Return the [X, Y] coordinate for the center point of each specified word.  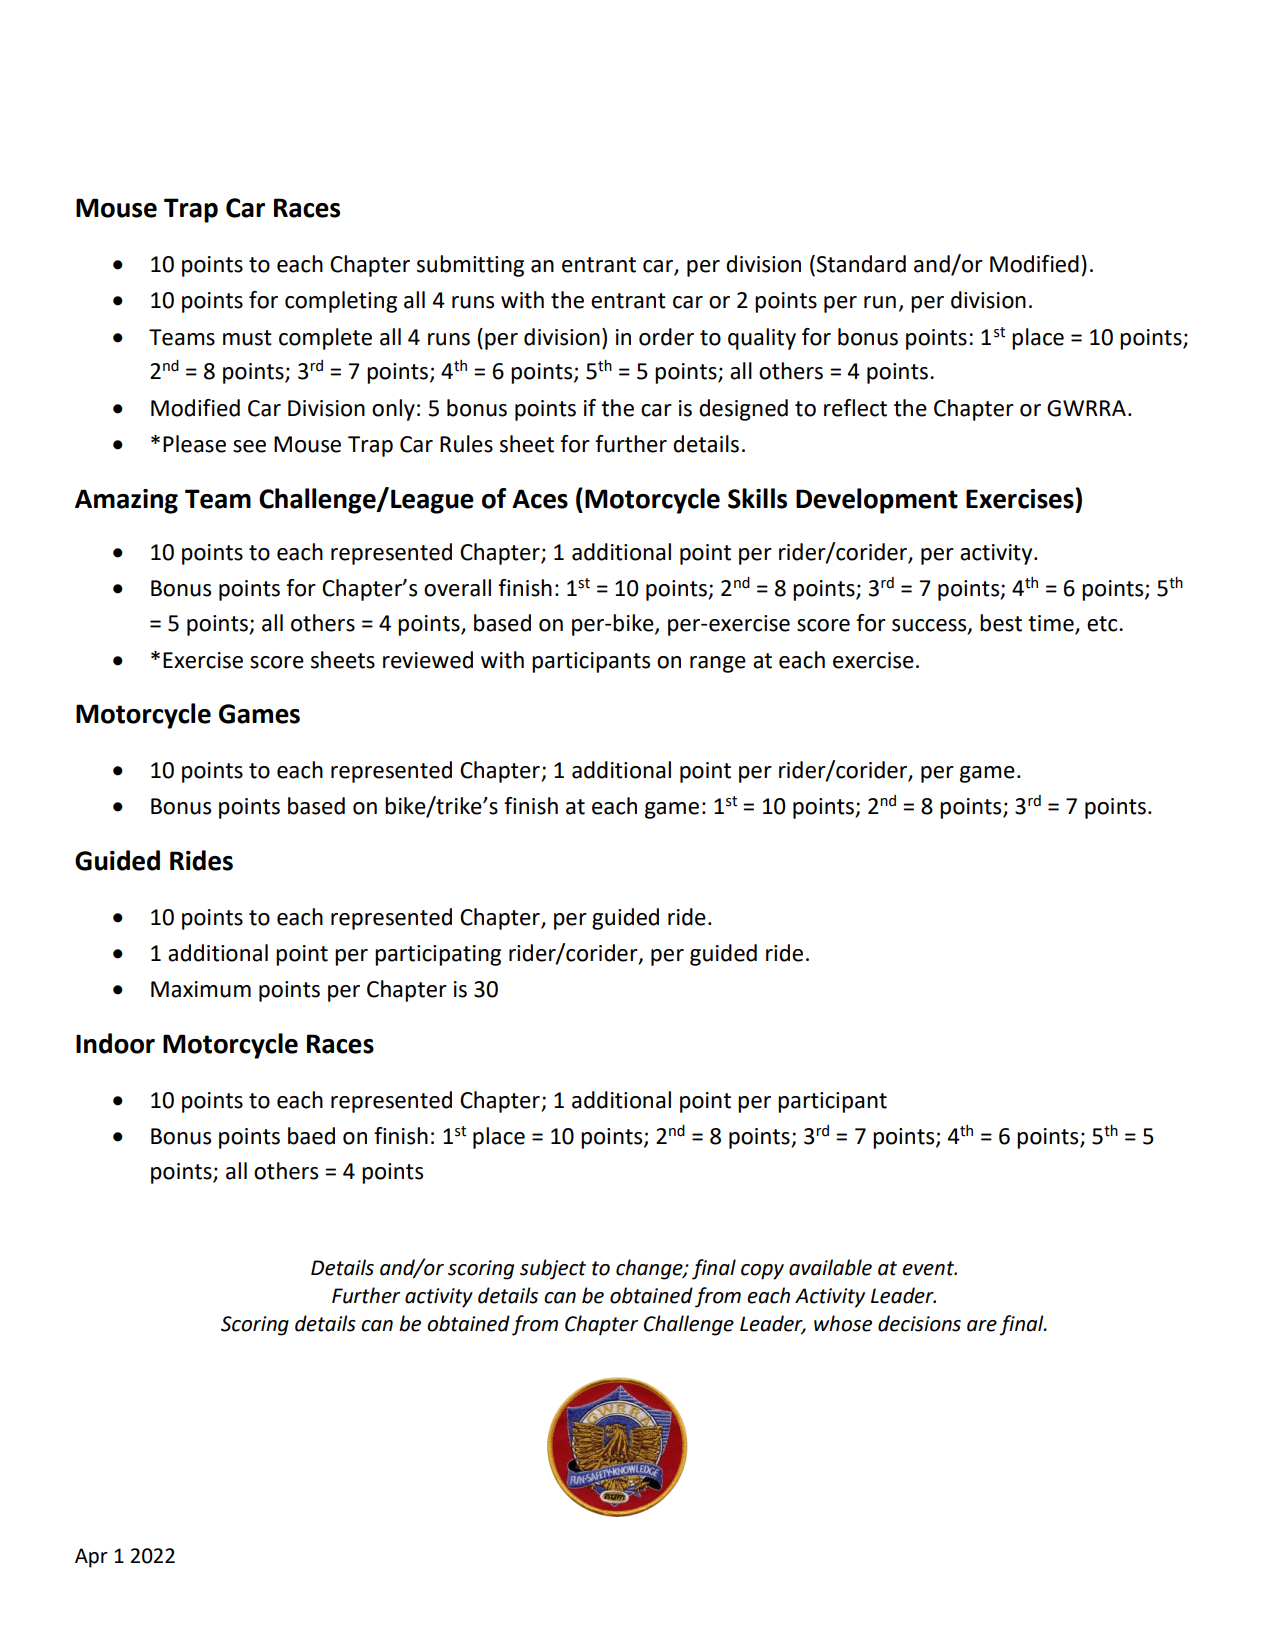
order [666, 337]
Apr [91, 1558]
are [982, 1326]
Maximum [201, 989]
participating [438, 955]
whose [843, 1323]
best [1001, 623]
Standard [861, 264]
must [247, 338]
